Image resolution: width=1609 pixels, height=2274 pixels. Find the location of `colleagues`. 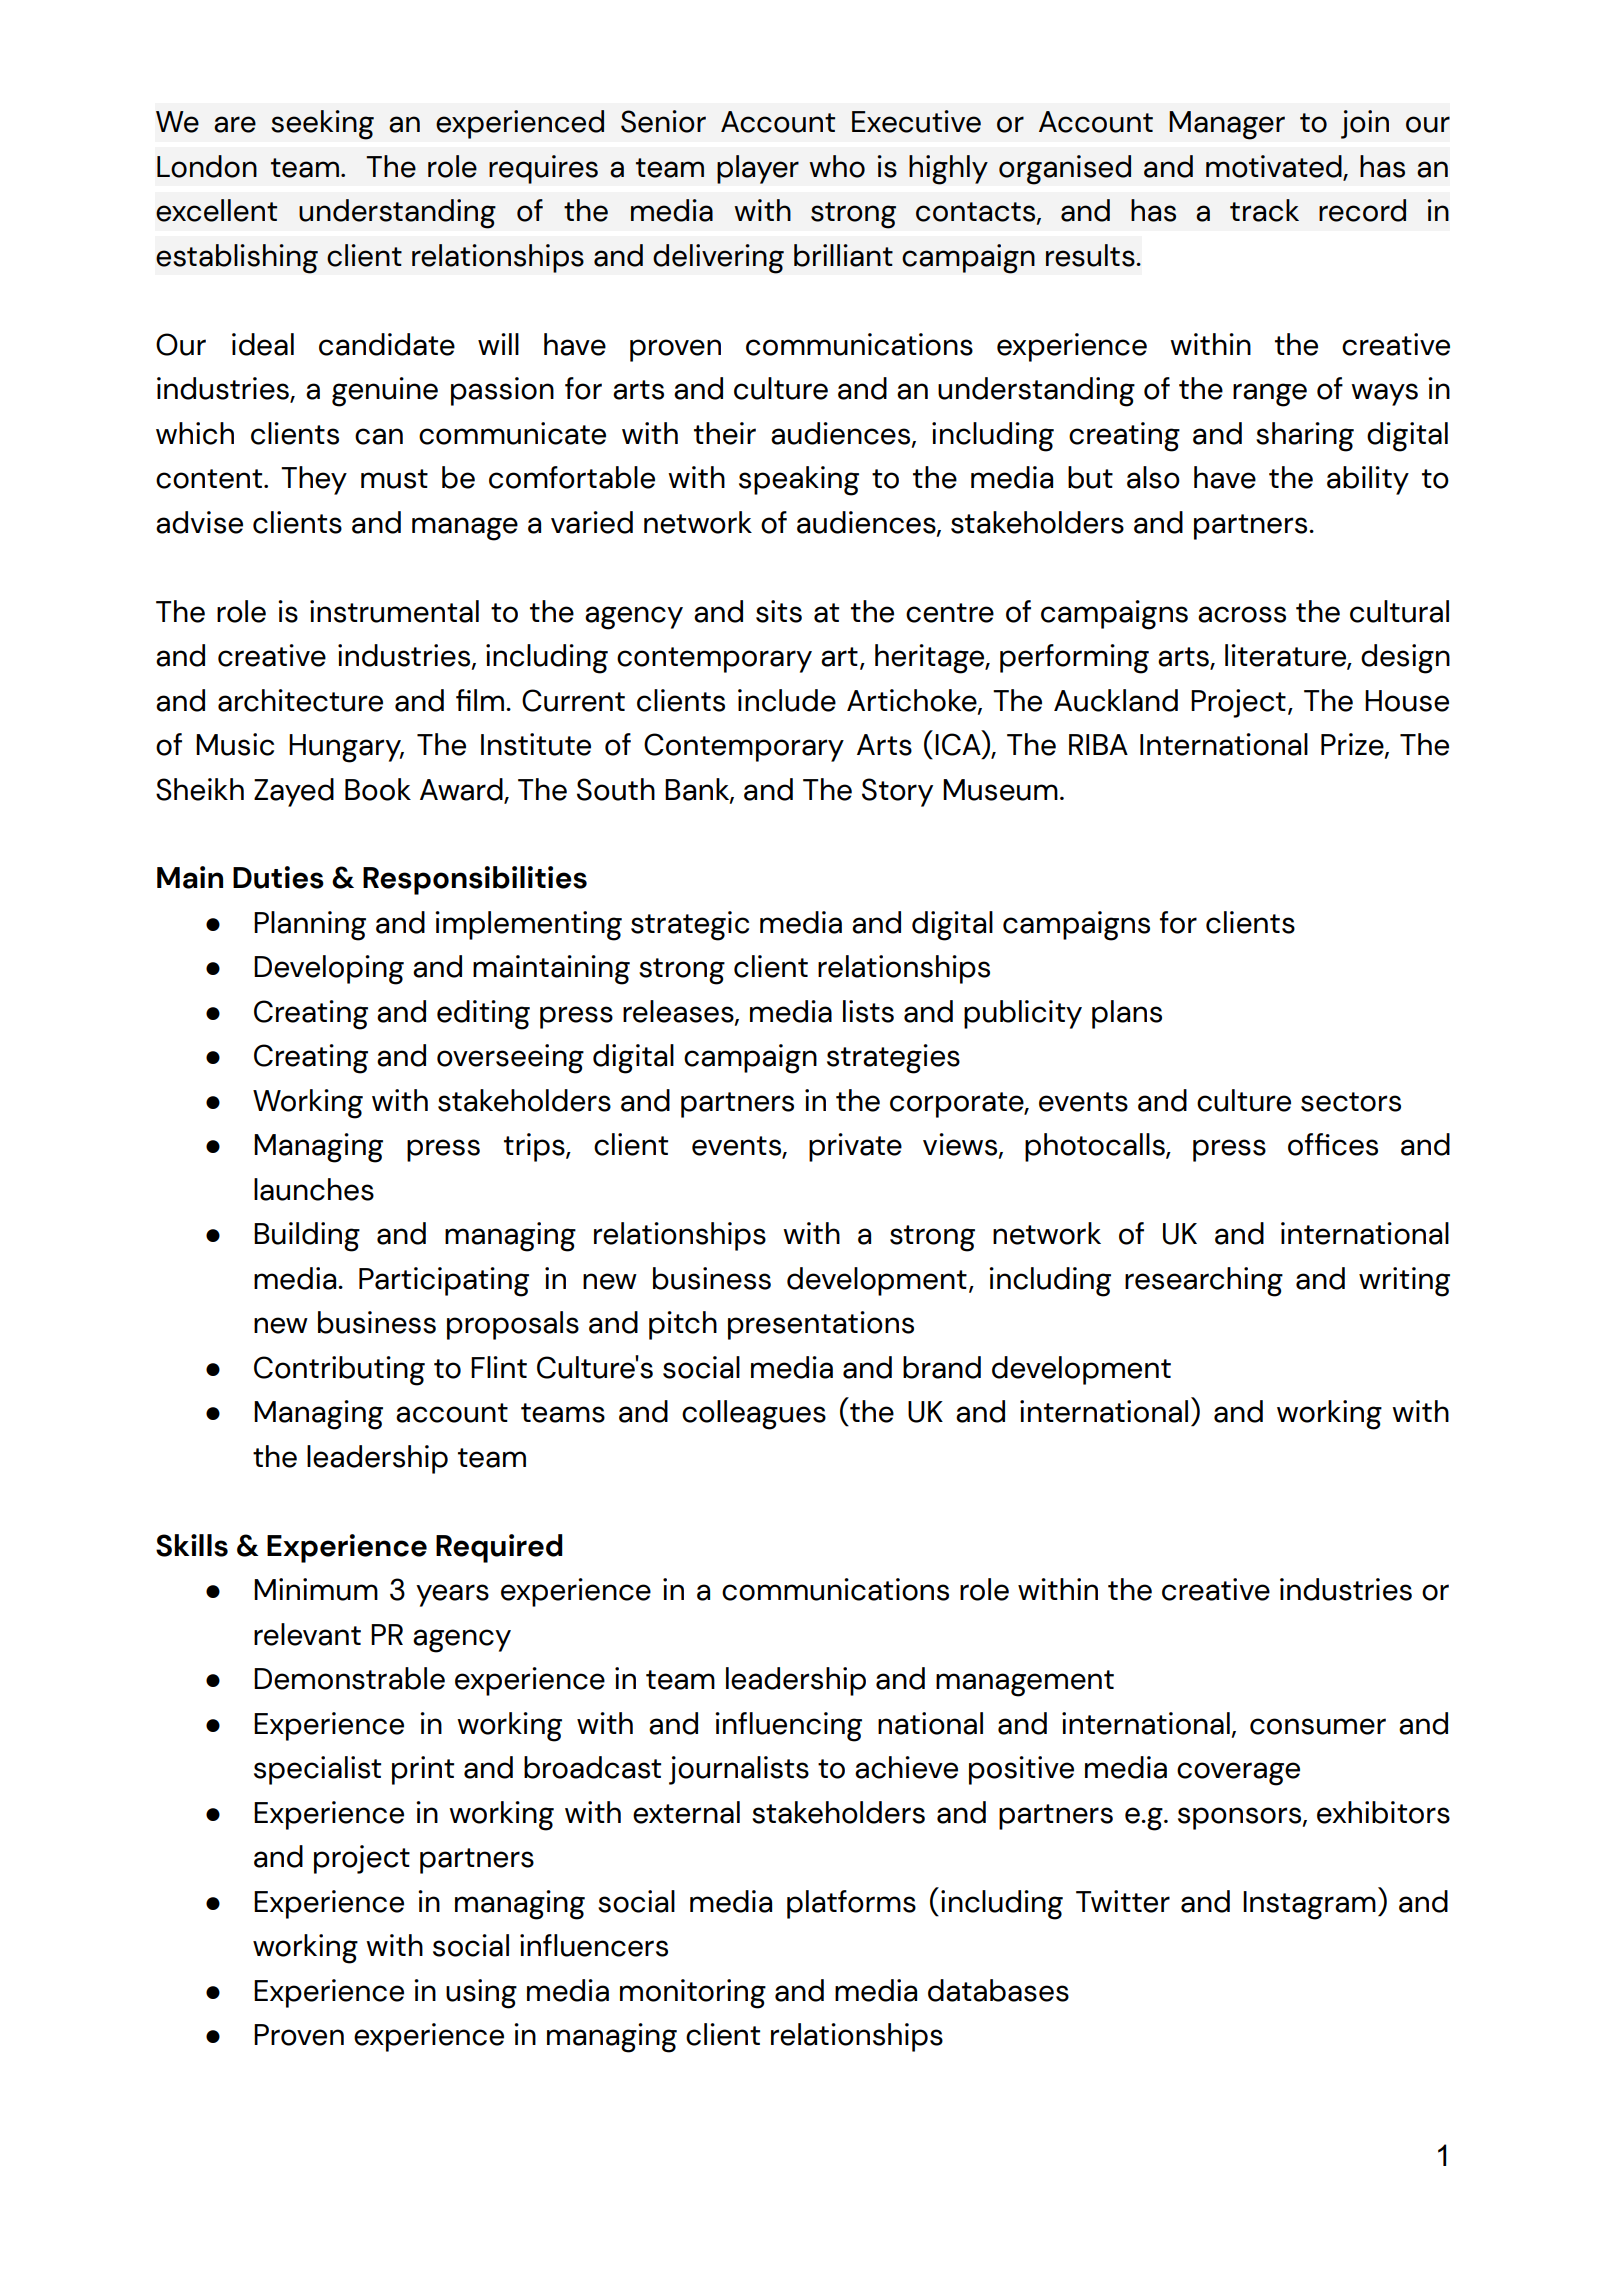

colleagues is located at coordinates (754, 1415).
